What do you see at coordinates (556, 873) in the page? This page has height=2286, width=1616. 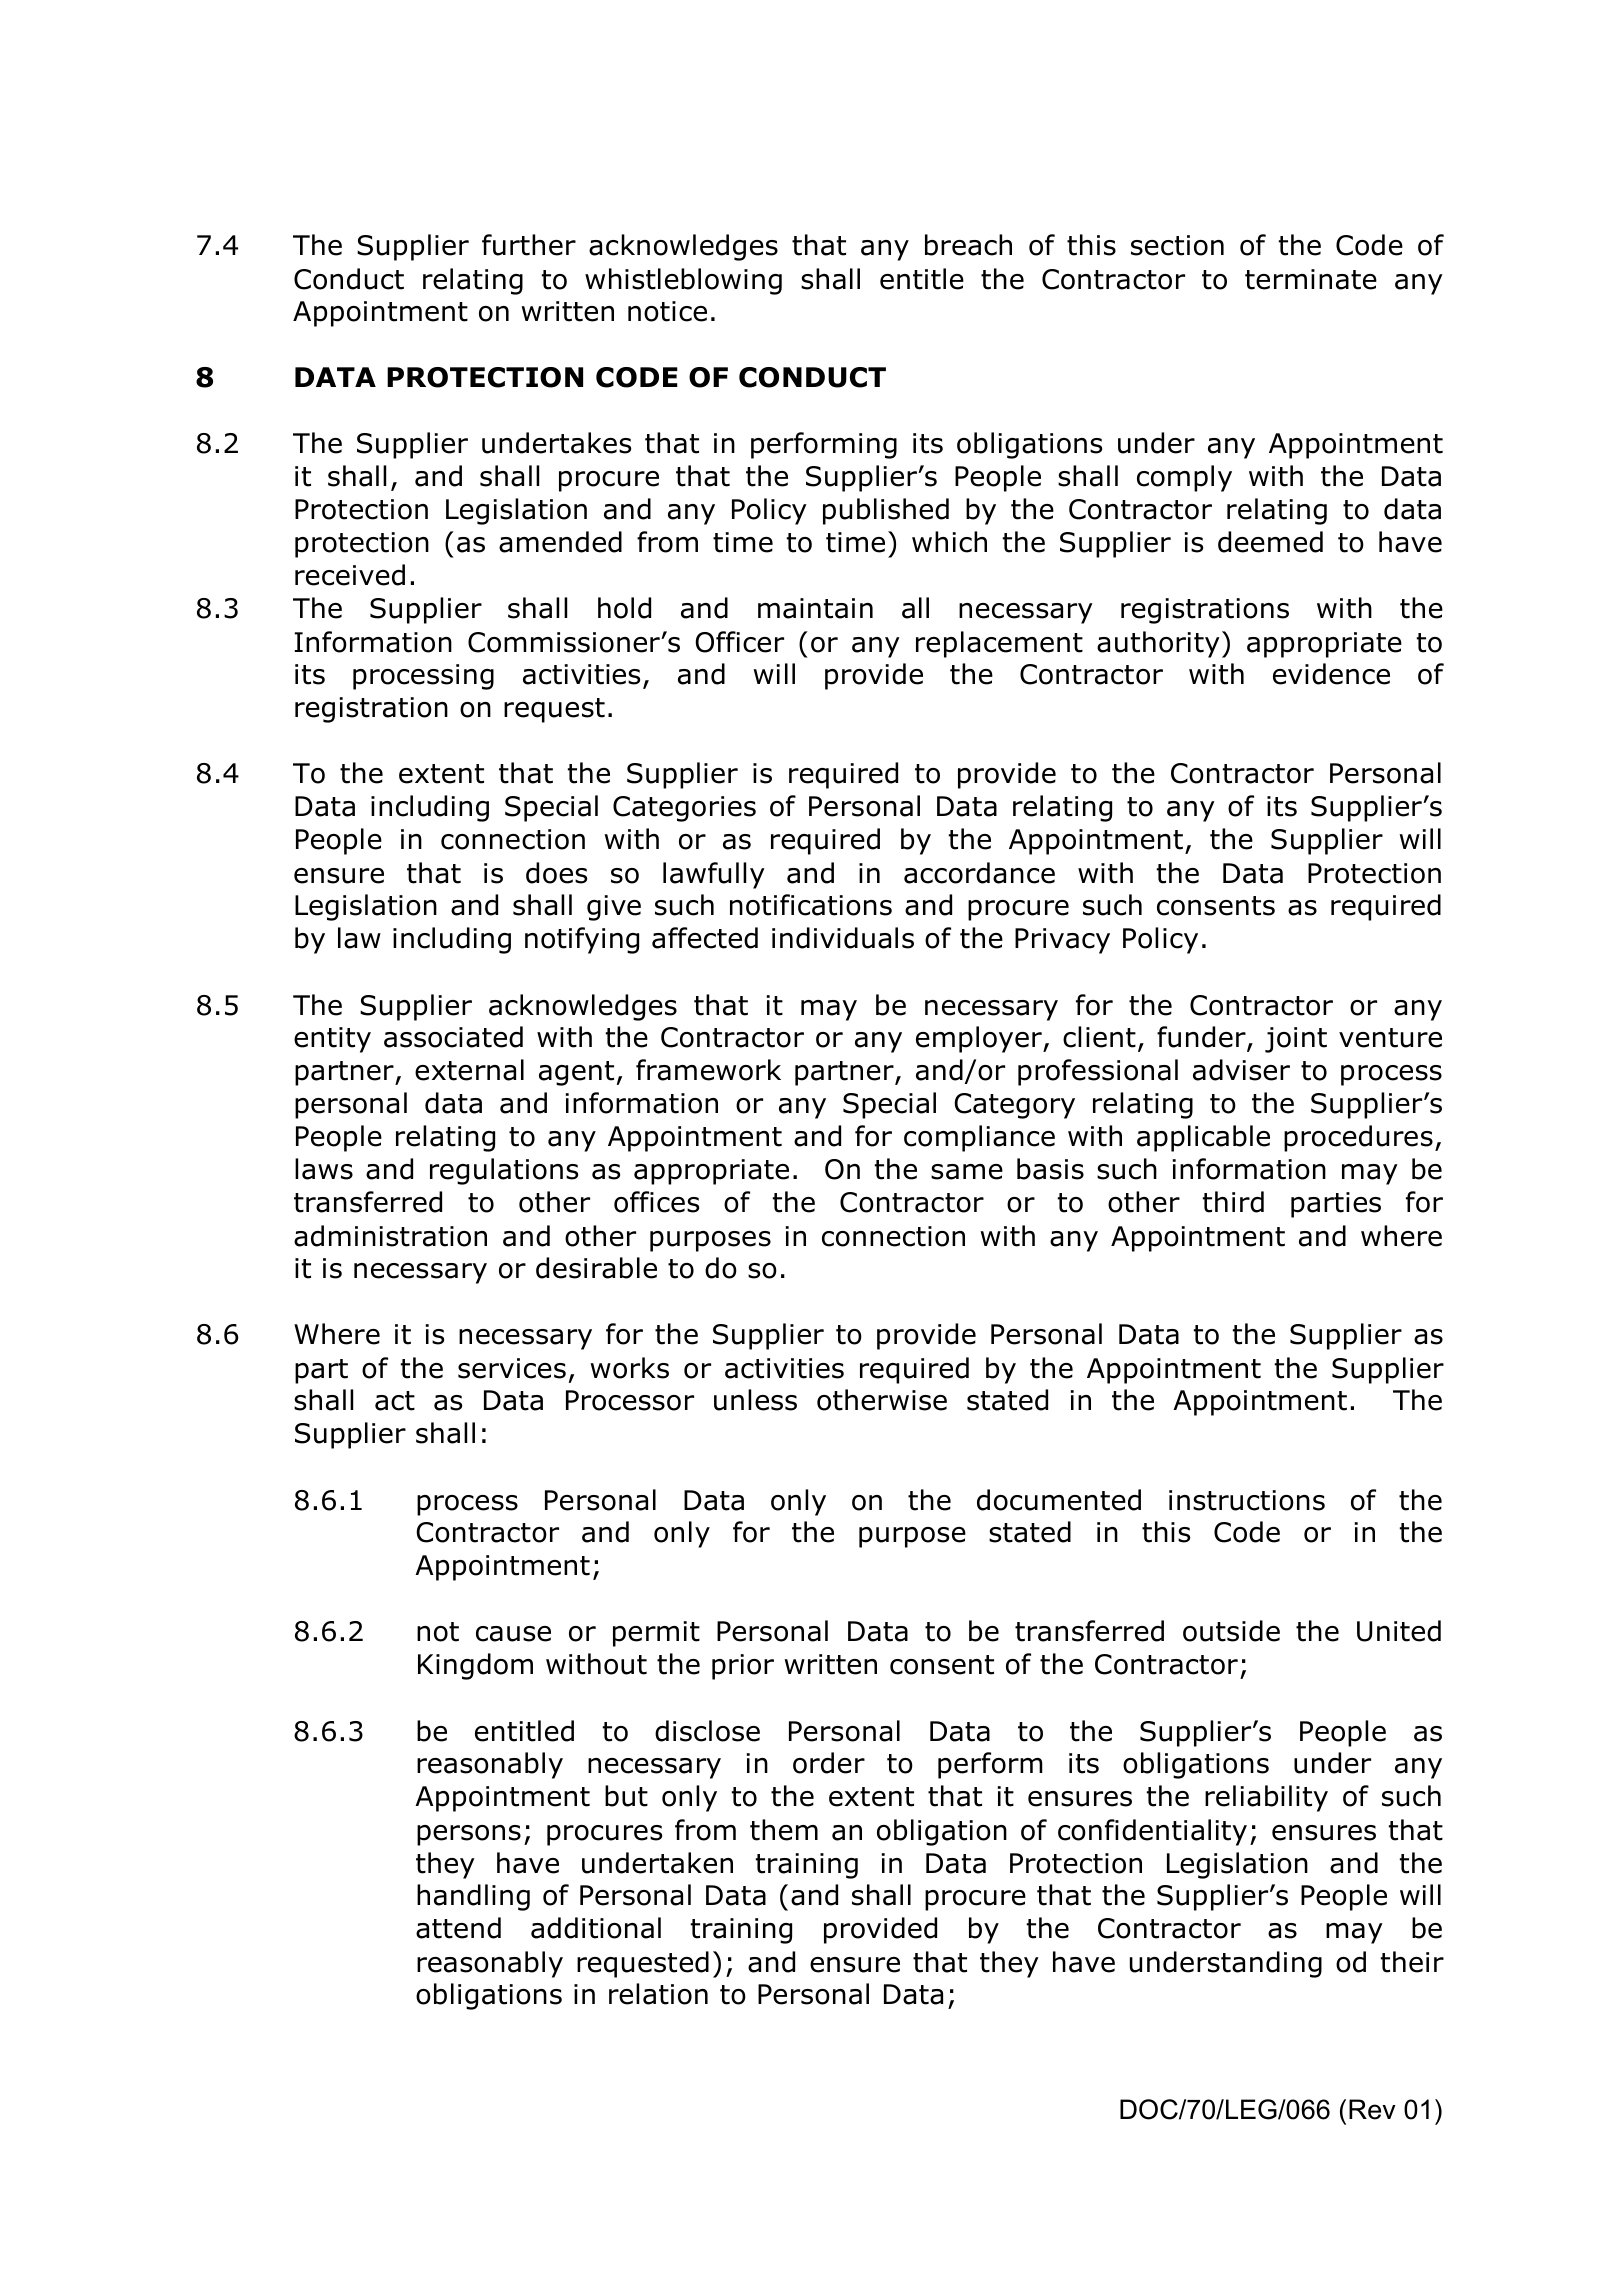 I see `does` at bounding box center [556, 873].
